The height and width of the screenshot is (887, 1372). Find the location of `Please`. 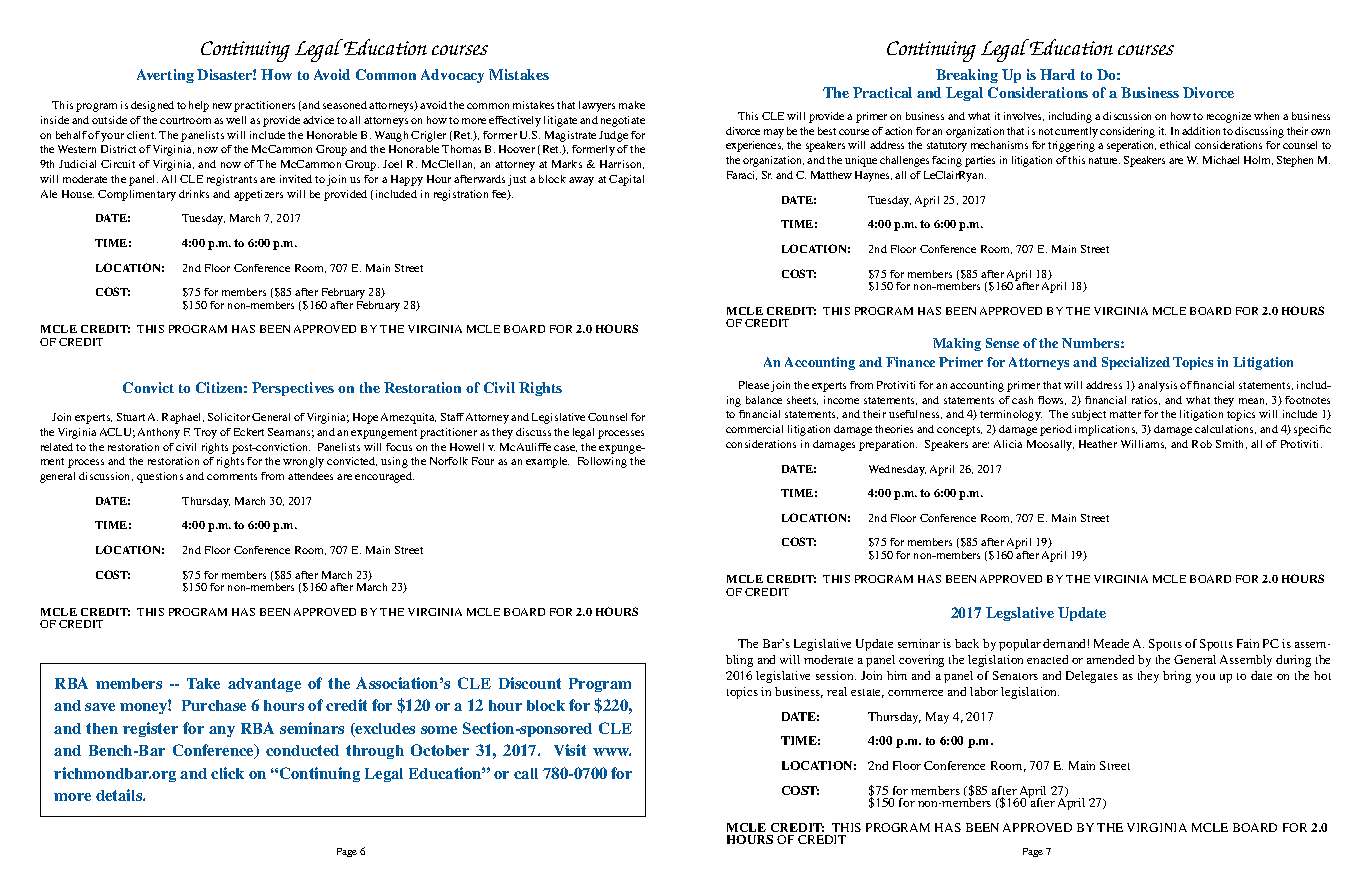

Please is located at coordinates (754, 385).
